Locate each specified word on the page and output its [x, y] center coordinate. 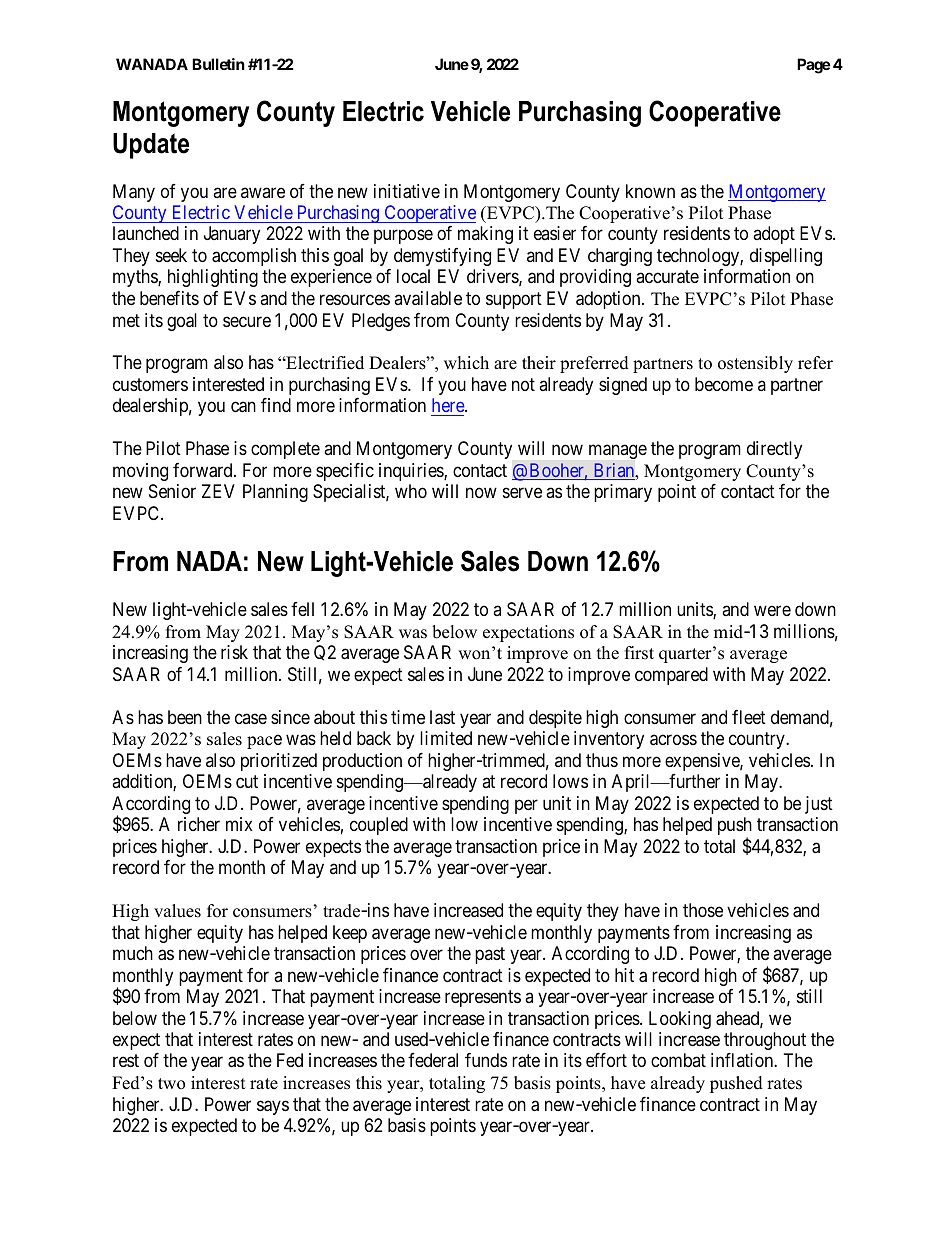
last [442, 717]
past [490, 955]
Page [813, 66]
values [177, 911]
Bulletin [218, 64]
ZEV [218, 491]
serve [522, 493]
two [171, 1084]
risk [234, 652]
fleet [749, 717]
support [514, 300]
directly [774, 450]
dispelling [786, 257]
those [703, 910]
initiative [407, 191]
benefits [169, 298]
